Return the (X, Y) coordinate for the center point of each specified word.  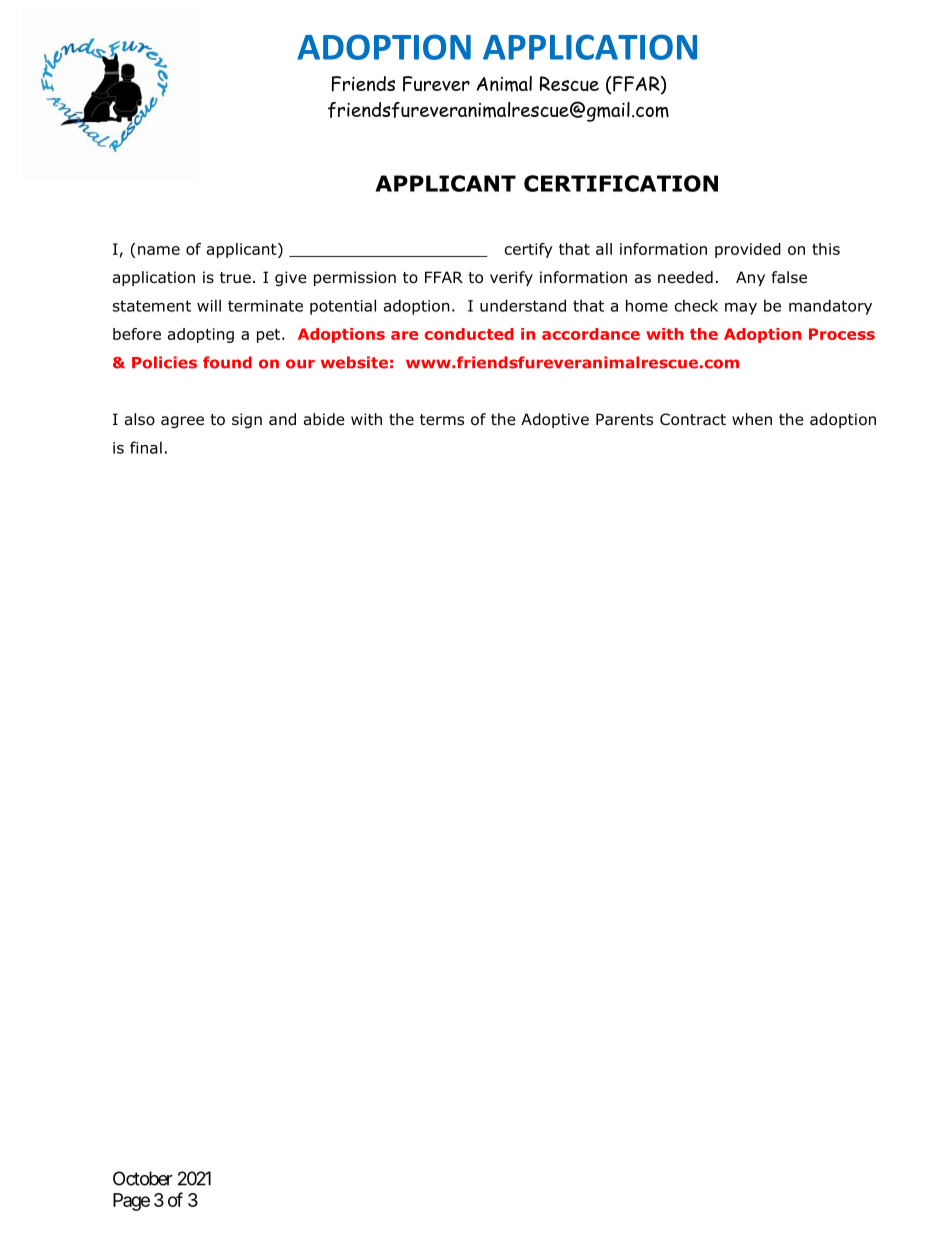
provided (748, 250)
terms (442, 419)
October (143, 1178)
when (752, 419)
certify (529, 250)
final (146, 447)
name (159, 250)
